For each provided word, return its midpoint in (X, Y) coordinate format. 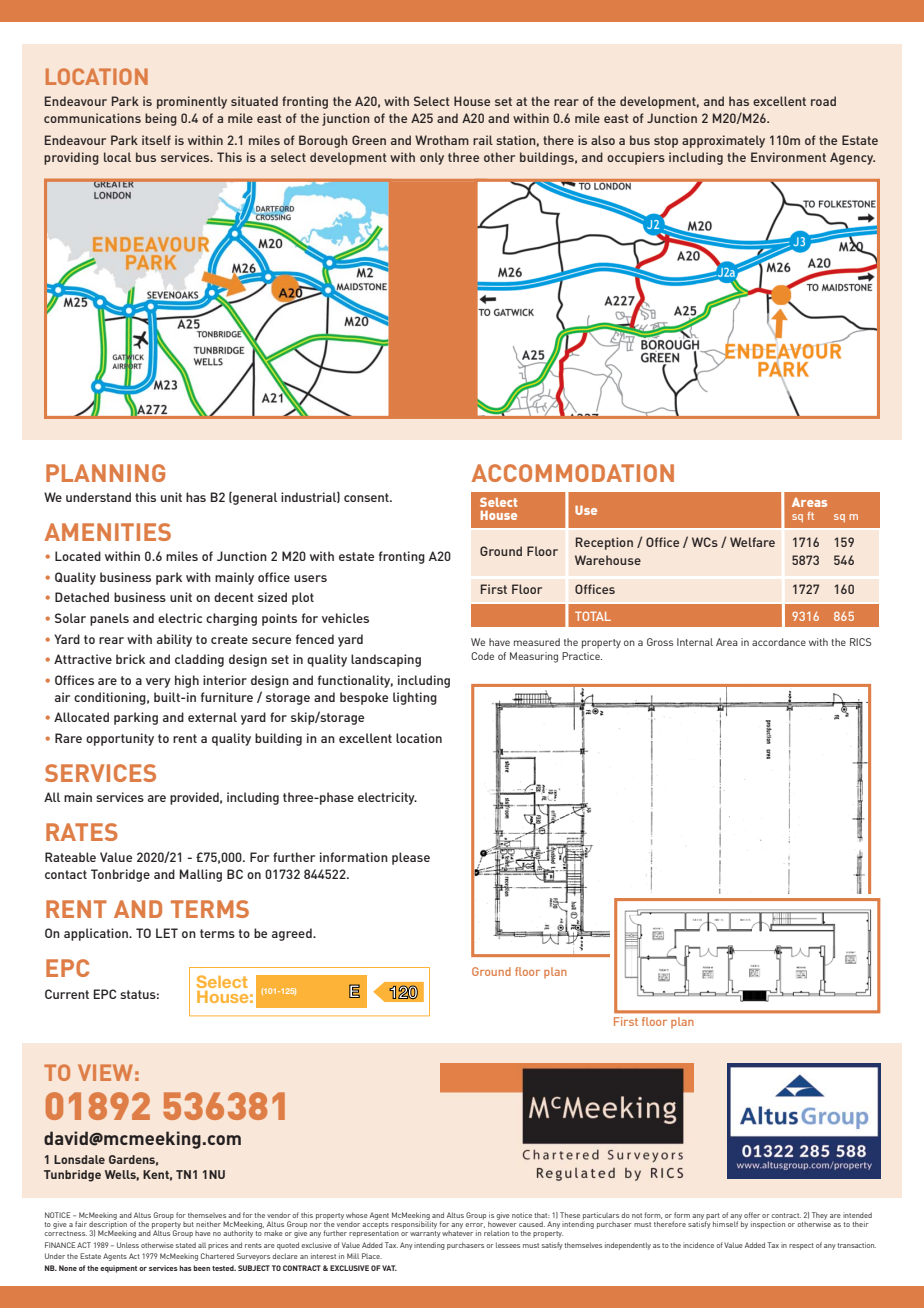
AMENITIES (108, 532)
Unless (128, 1245)
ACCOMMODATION (573, 473)
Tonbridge (120, 875)
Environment (788, 157)
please (411, 858)
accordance (779, 642)
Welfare (752, 542)
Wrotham (442, 140)
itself (156, 140)
